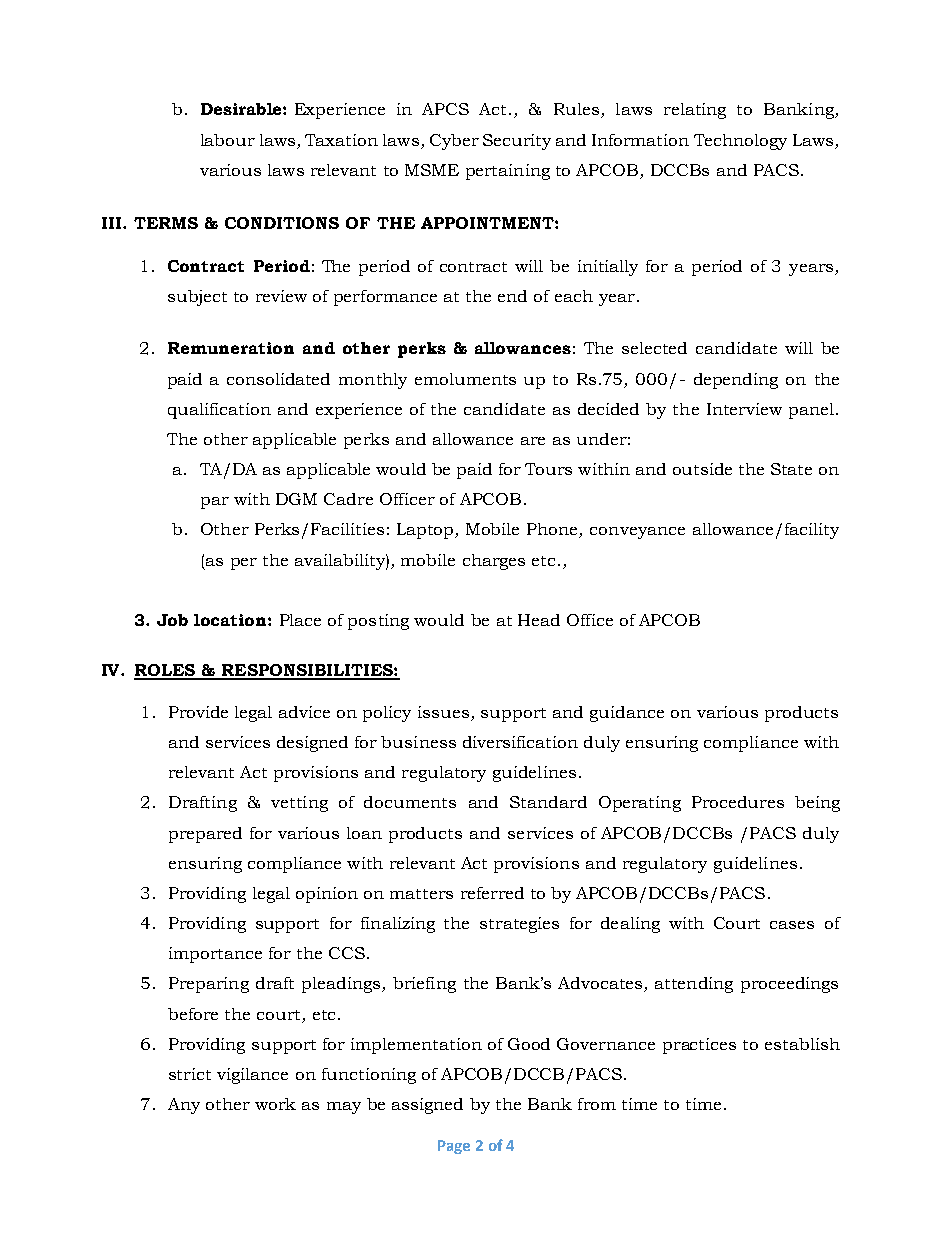  Describe the element at coordinates (205, 835) in the page. I see `prepared` at that location.
